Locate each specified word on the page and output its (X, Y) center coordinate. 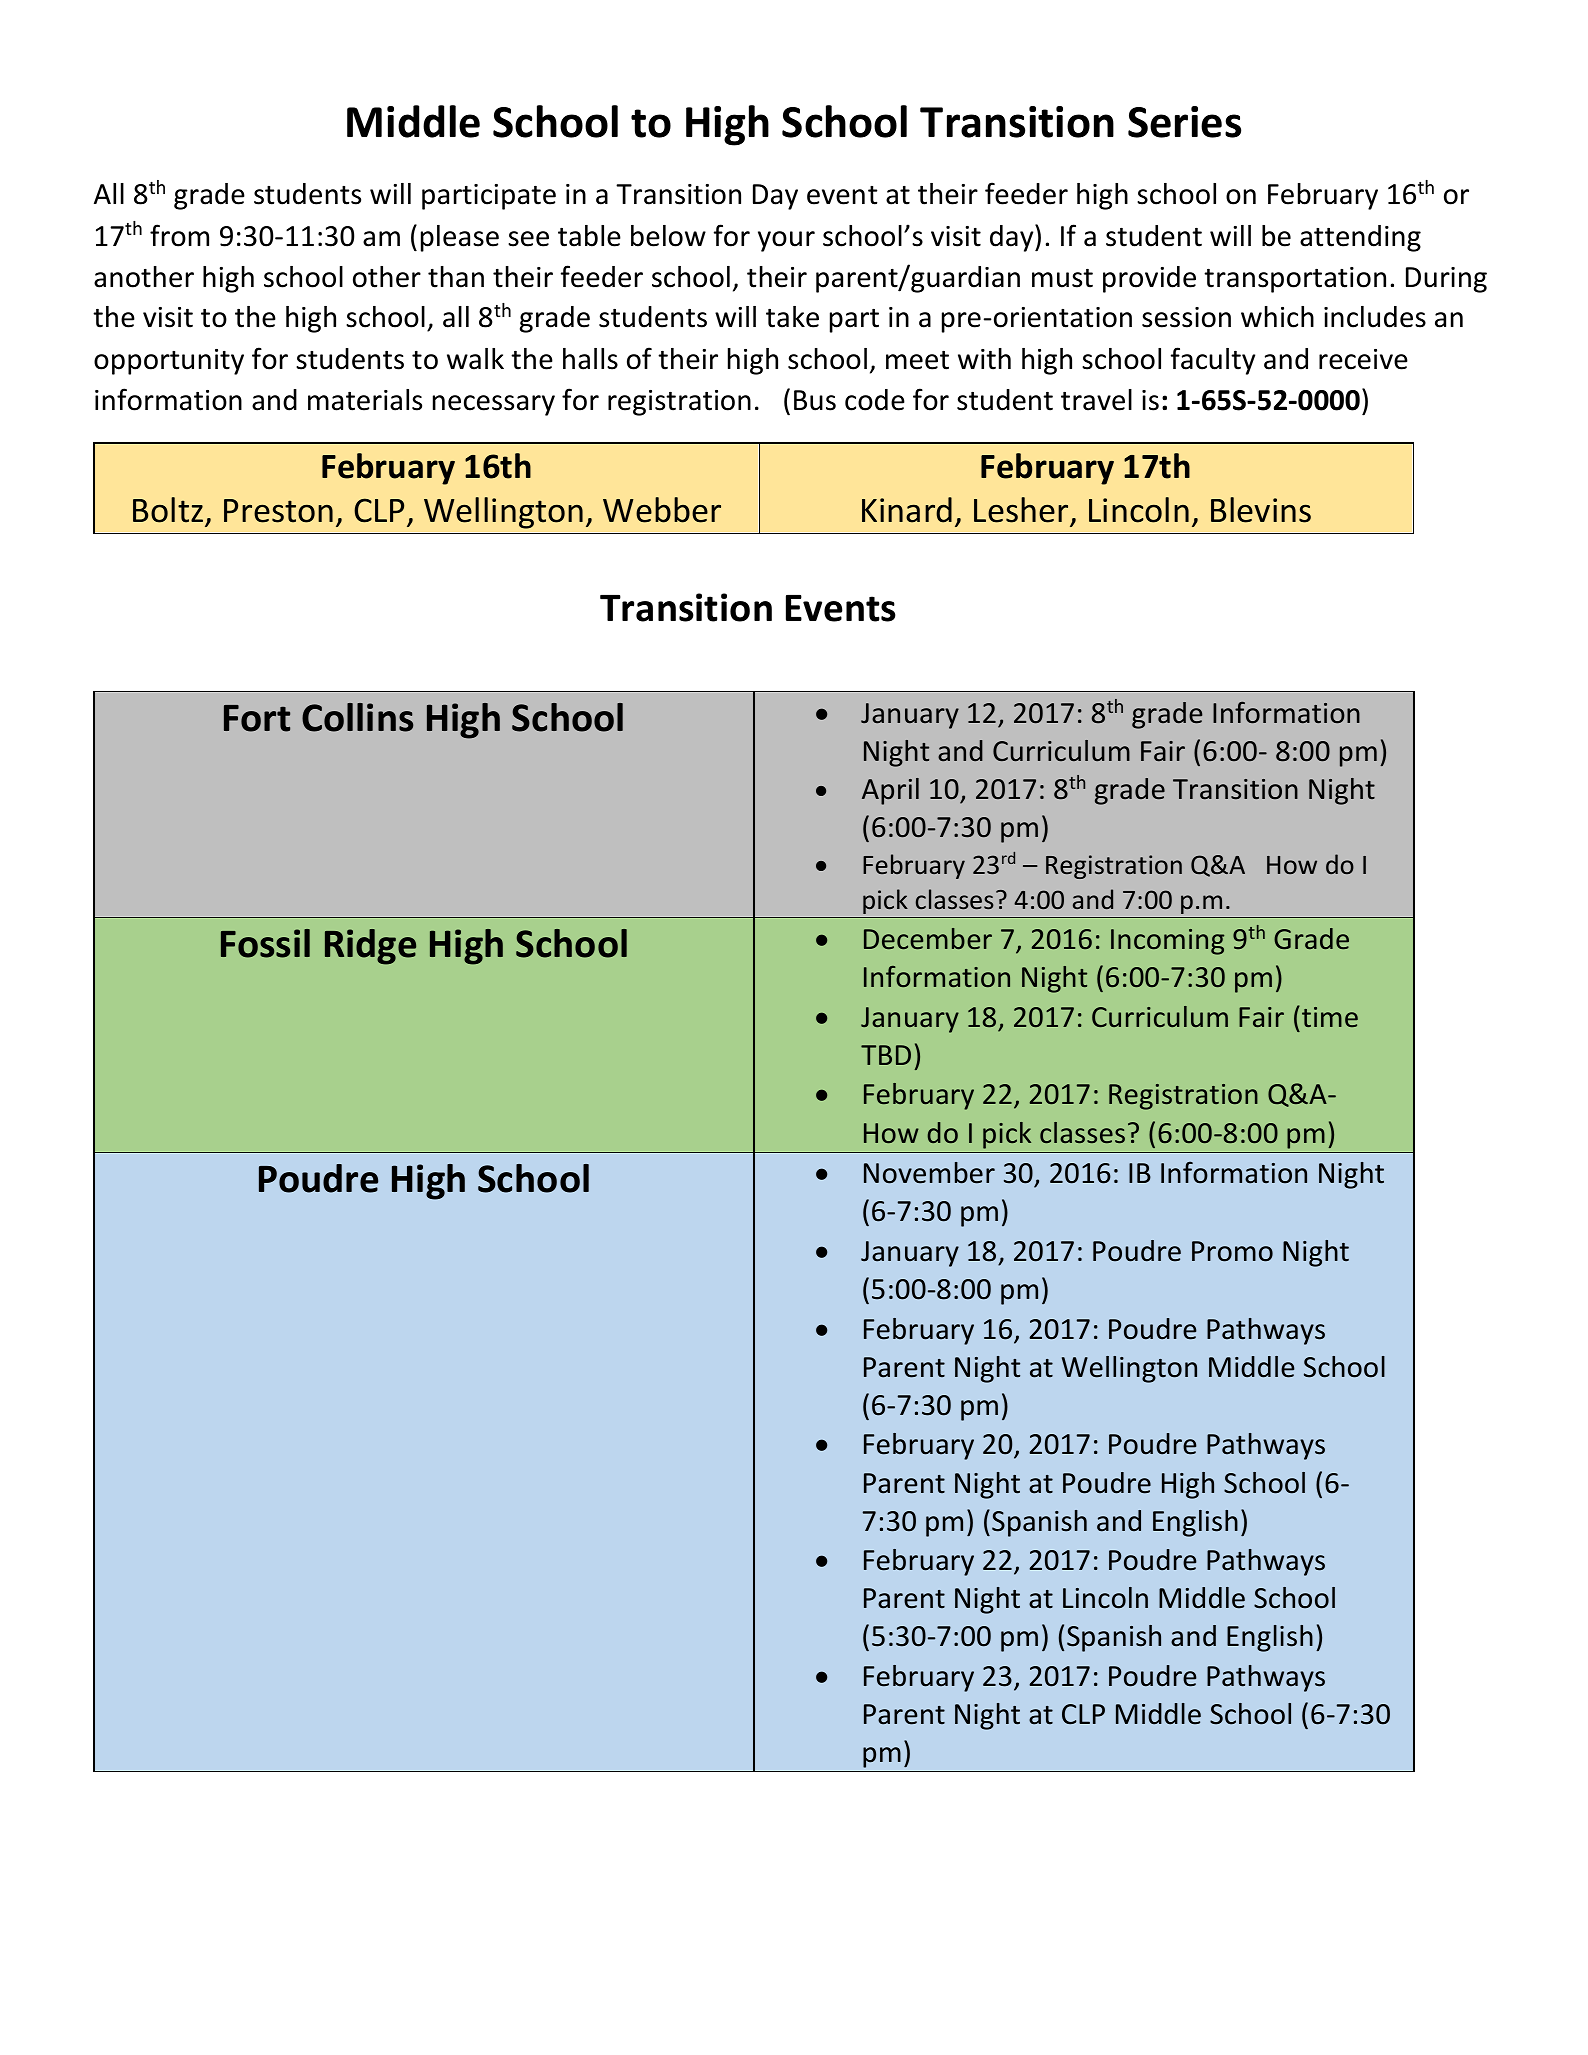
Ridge (370, 947)
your (786, 241)
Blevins (1261, 510)
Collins (357, 717)
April (890, 791)
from (179, 235)
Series (1184, 122)
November (929, 1173)
